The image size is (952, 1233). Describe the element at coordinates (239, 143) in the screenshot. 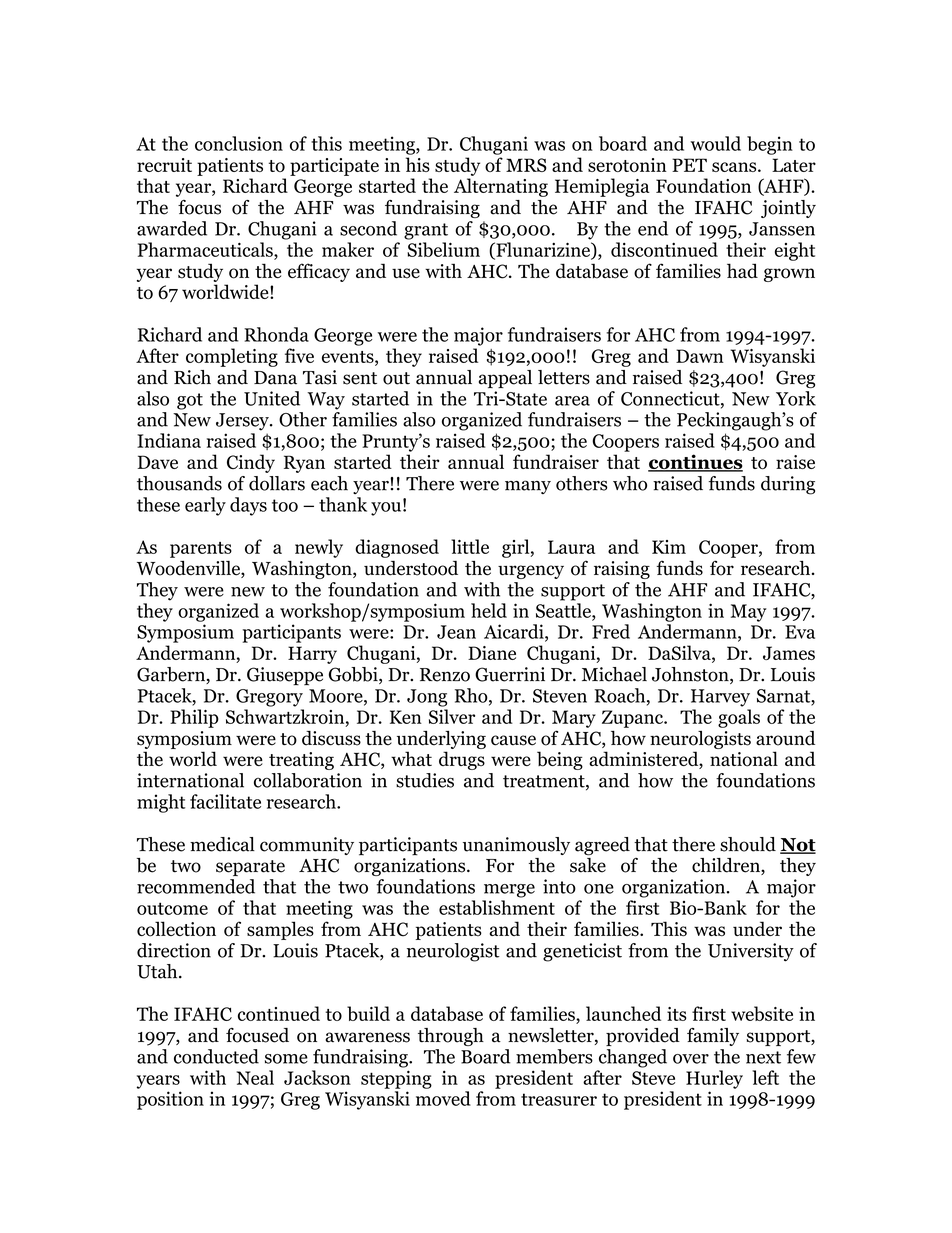

I see `conclusion` at that location.
